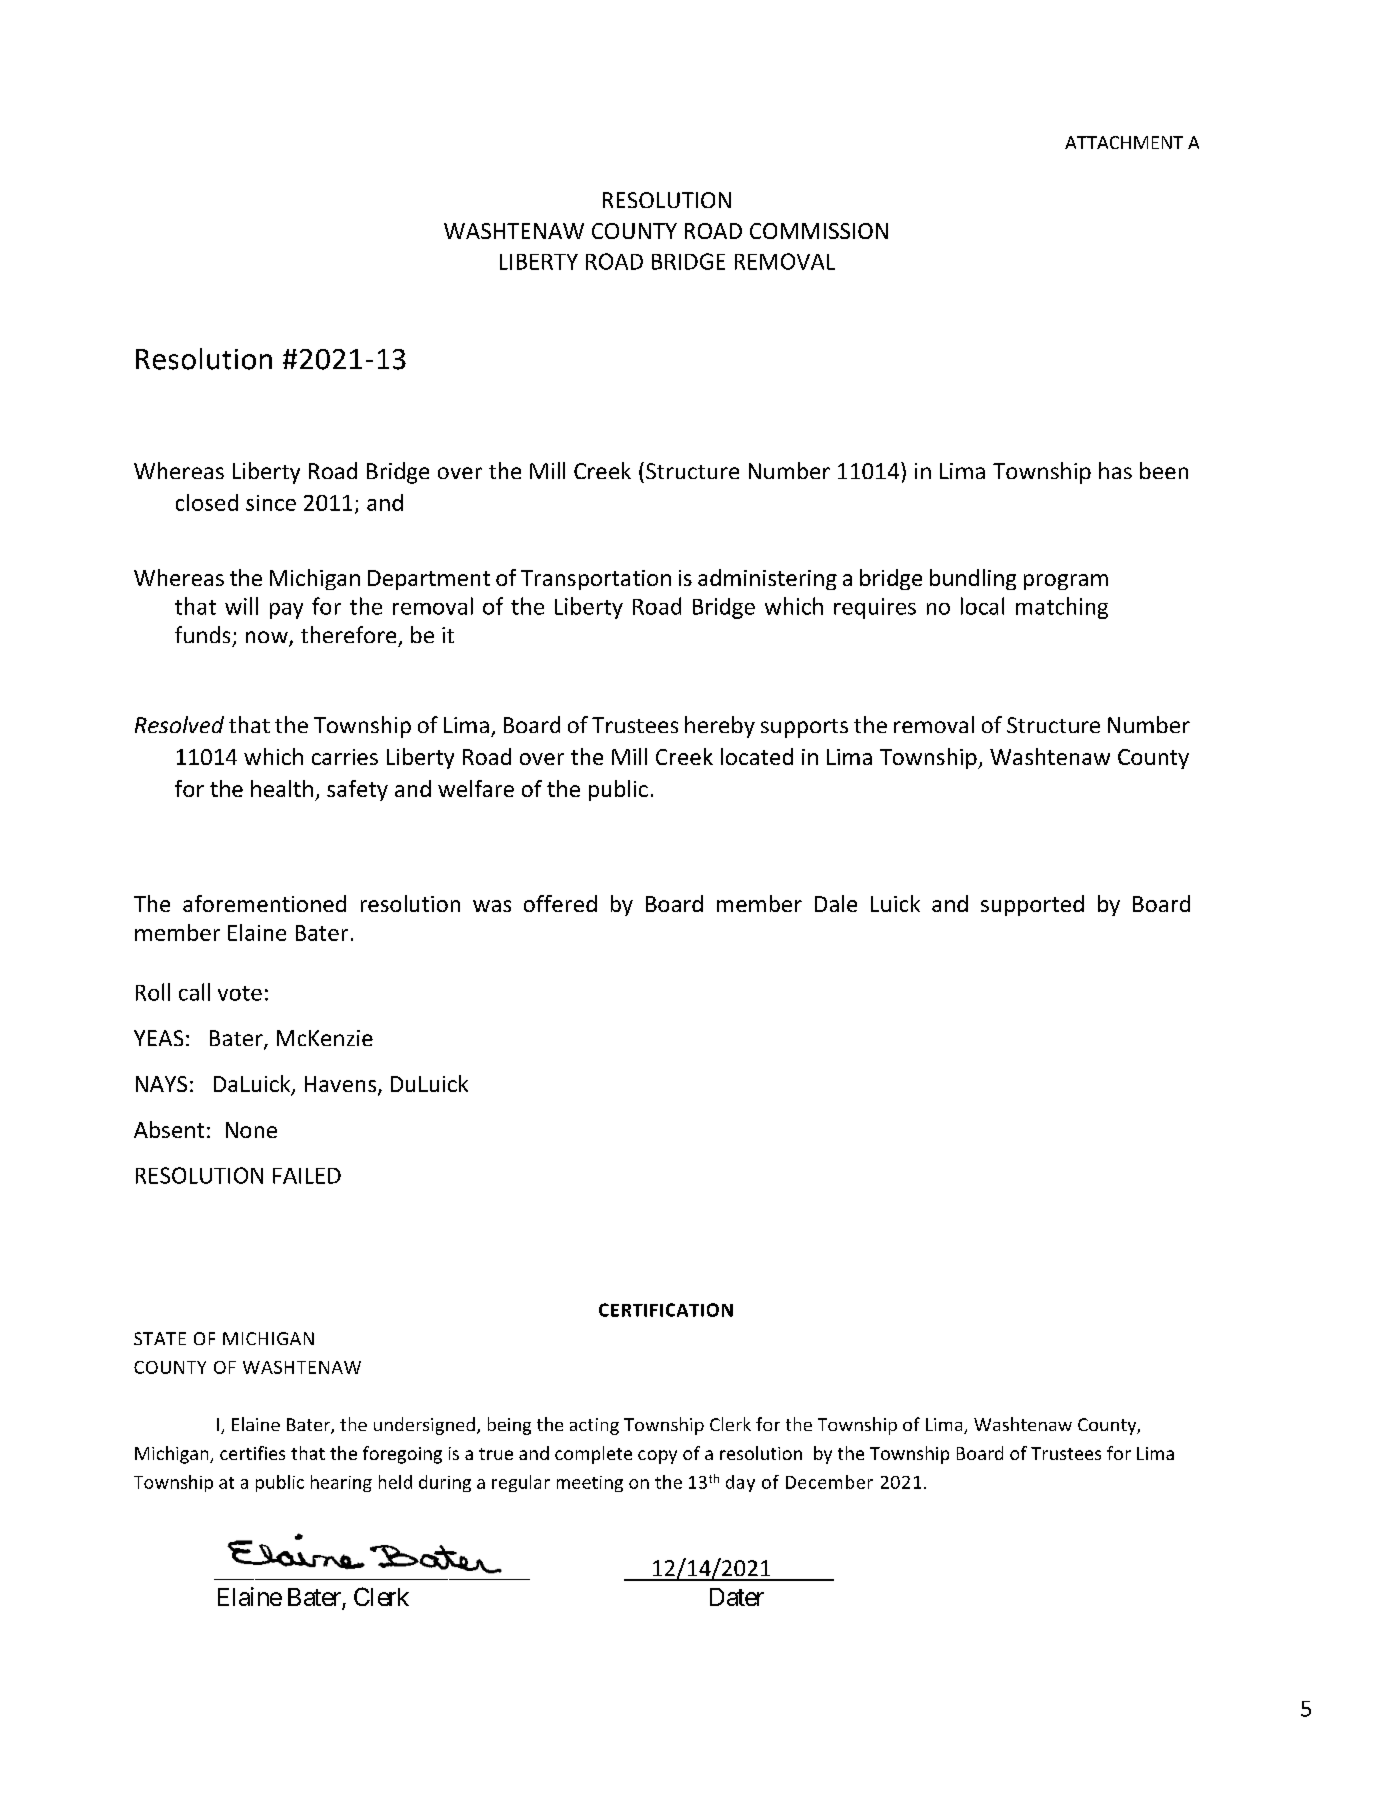 The width and height of the screenshot is (1394, 1803). What do you see at coordinates (757, 756) in the screenshot?
I see `located` at bounding box center [757, 756].
